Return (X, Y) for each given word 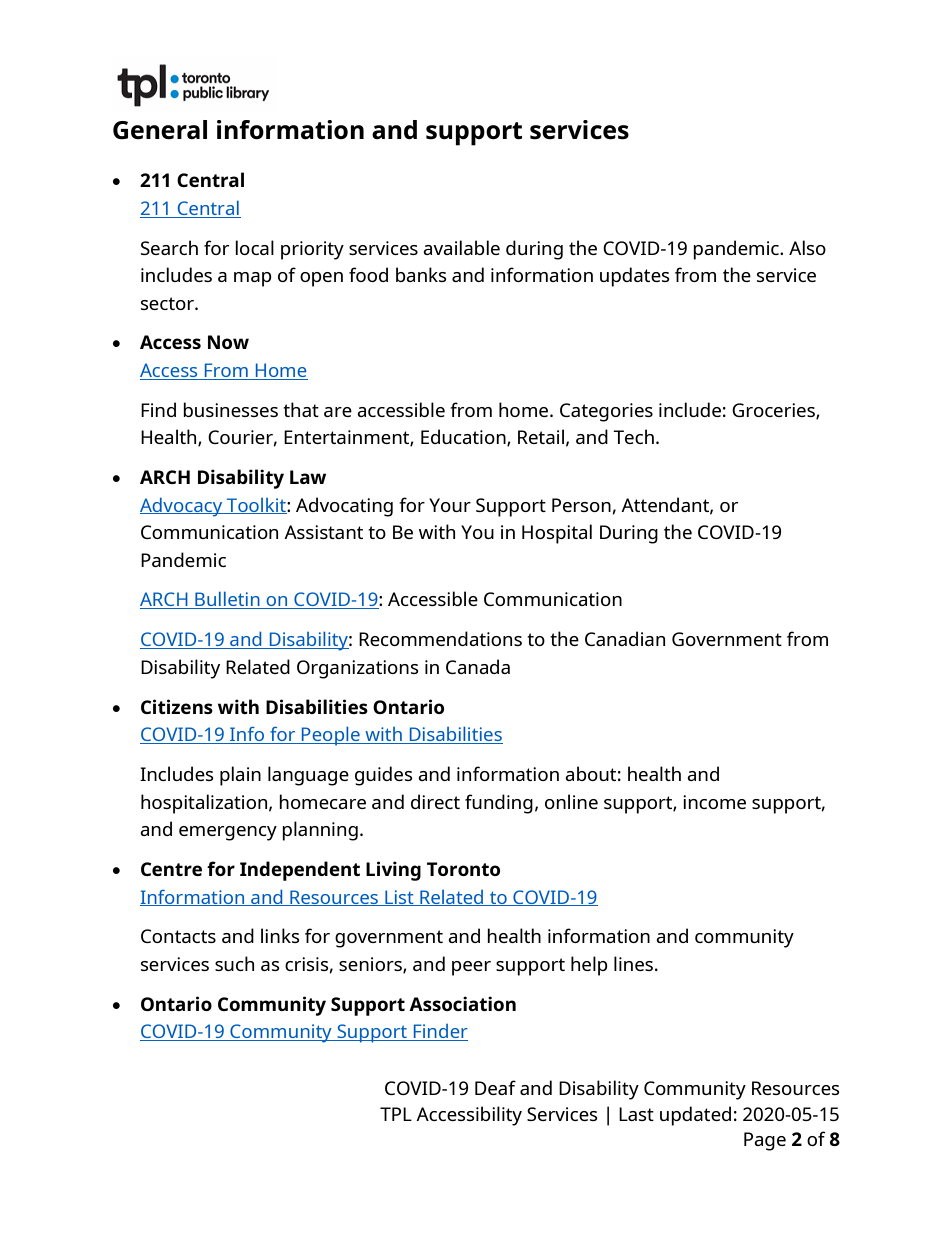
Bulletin (227, 600)
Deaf (495, 1087)
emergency (228, 833)
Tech (633, 436)
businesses (230, 409)
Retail (541, 436)
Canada (478, 666)
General (160, 130)
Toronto (463, 869)
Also (807, 247)
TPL (396, 1114)
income (714, 802)
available (461, 247)
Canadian (625, 638)
